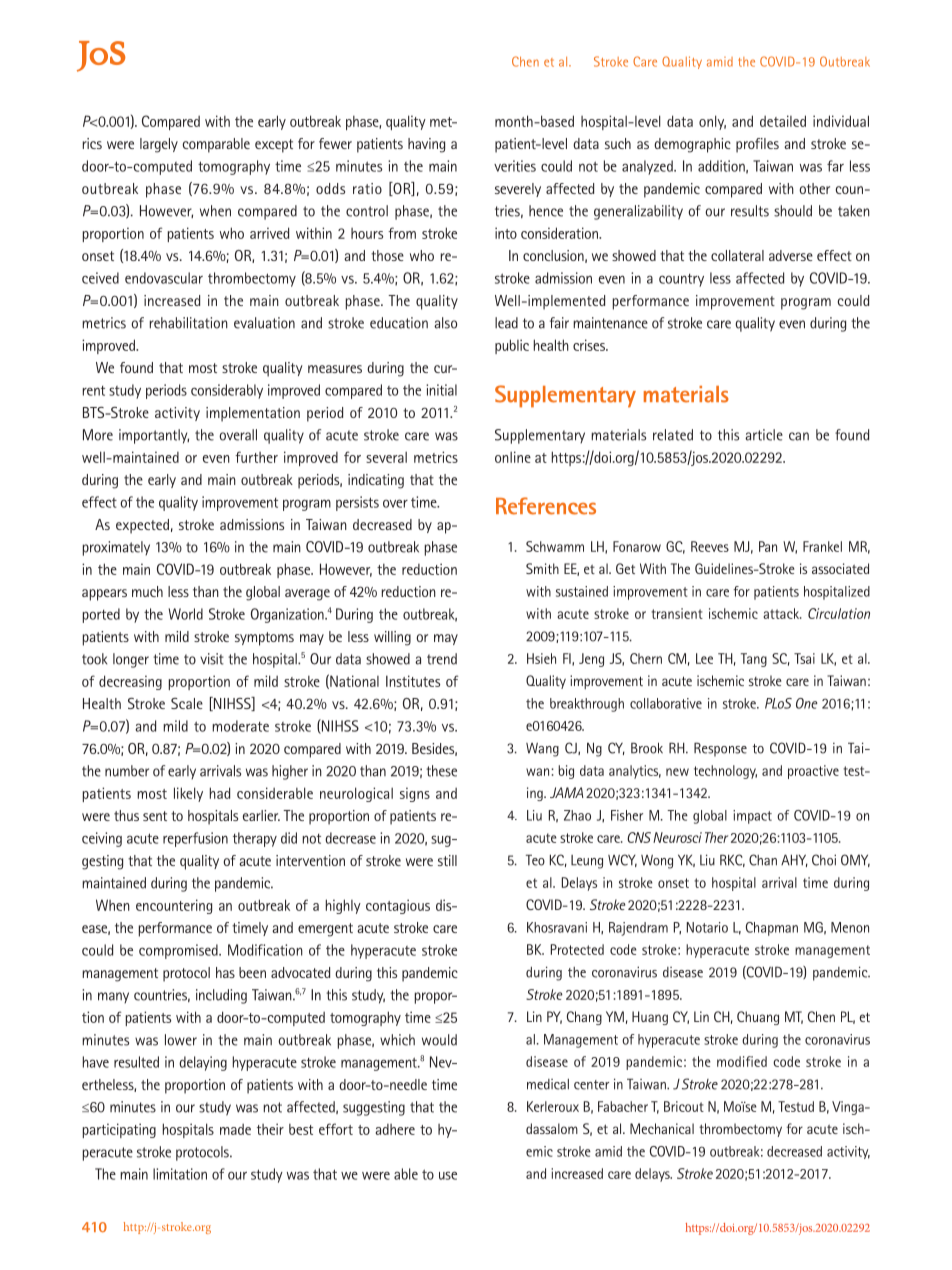  Describe the element at coordinates (227, 391) in the page. I see `considerably` at that location.
